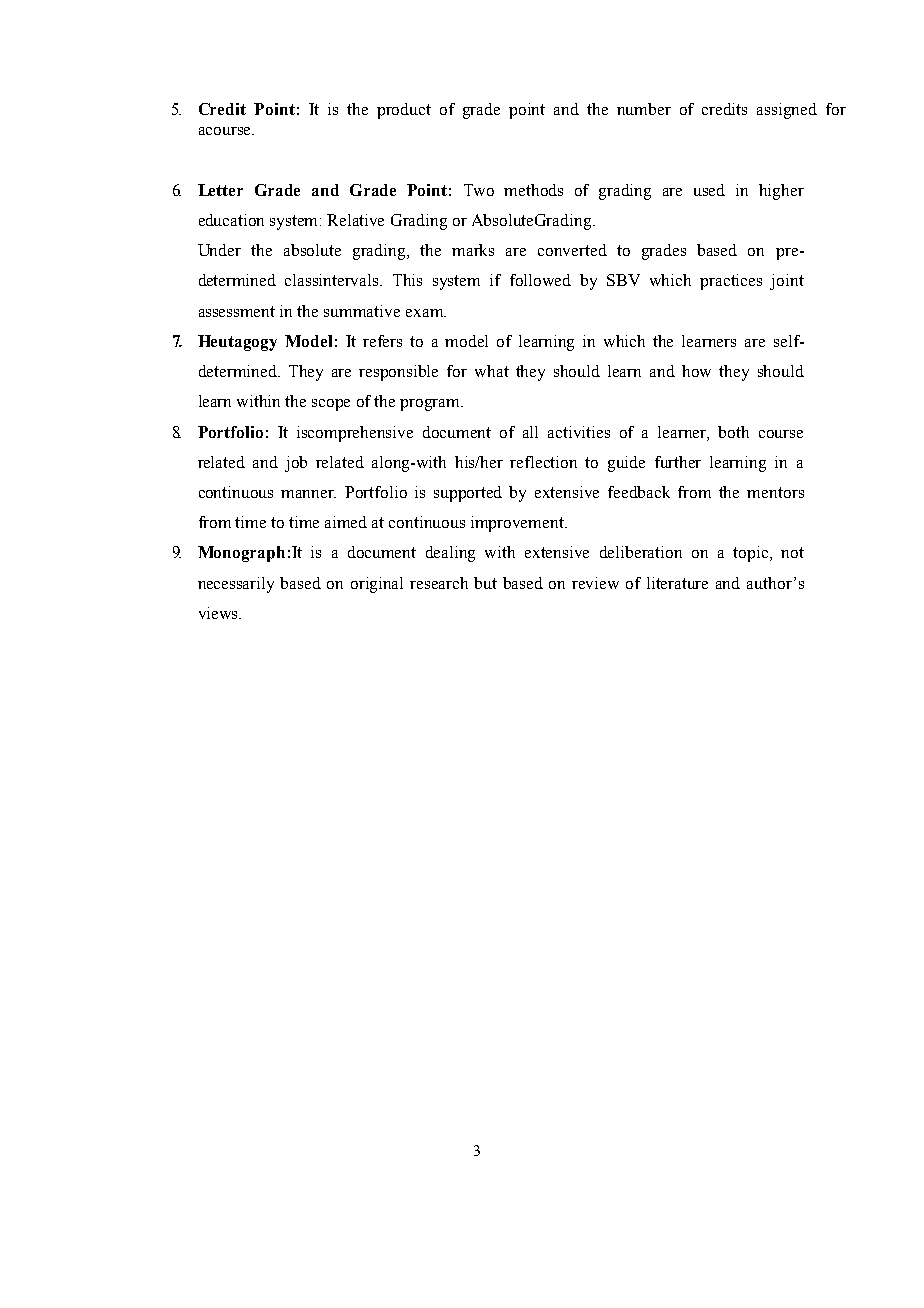 This screenshot has width=924, height=1308. Describe the element at coordinates (677, 583) in the screenshot. I see `literature` at that location.
